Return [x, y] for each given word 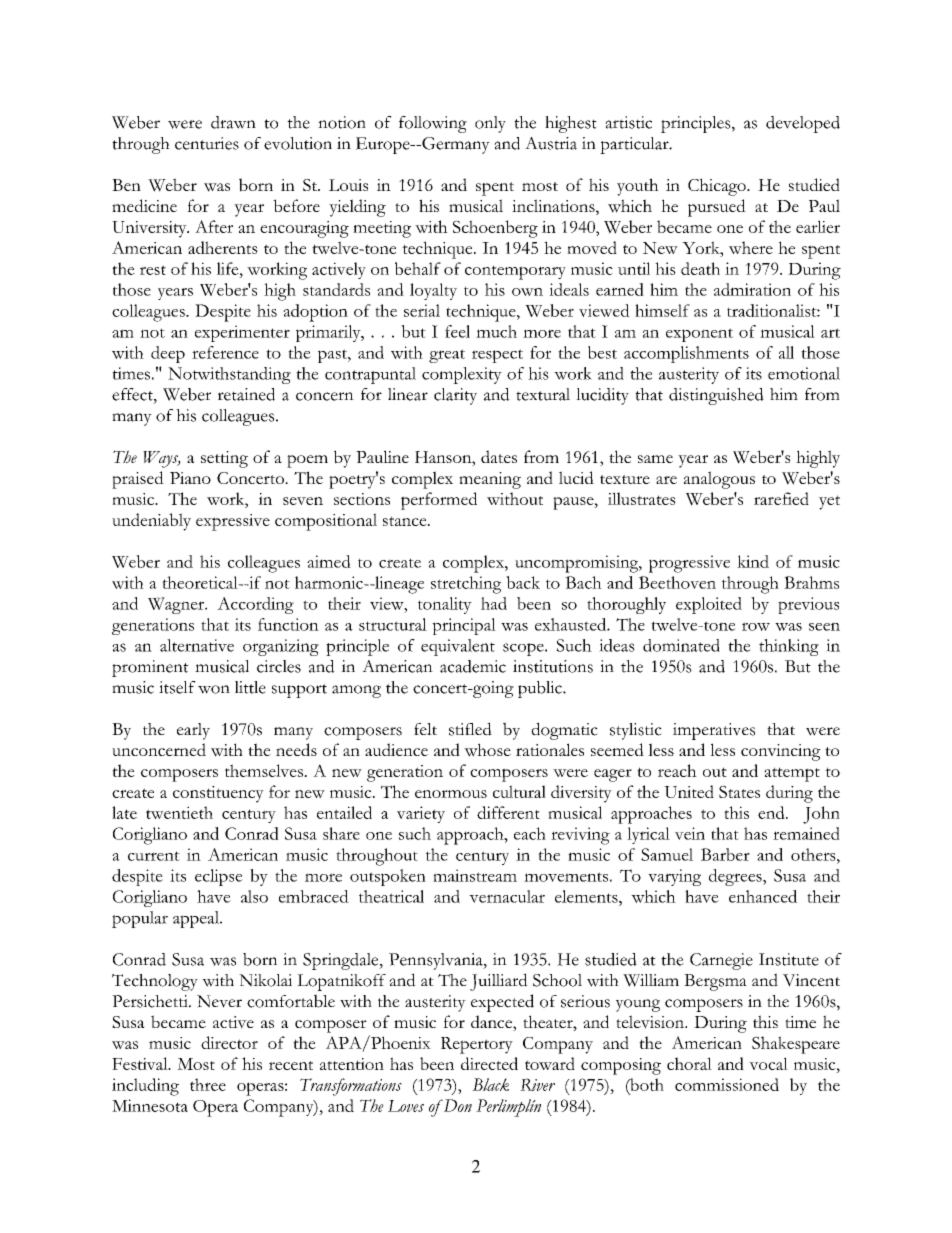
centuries [207, 143]
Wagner [177, 605]
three [208, 1084]
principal [464, 626]
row [756, 626]
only [490, 124]
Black [490, 1084]
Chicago [718, 187]
